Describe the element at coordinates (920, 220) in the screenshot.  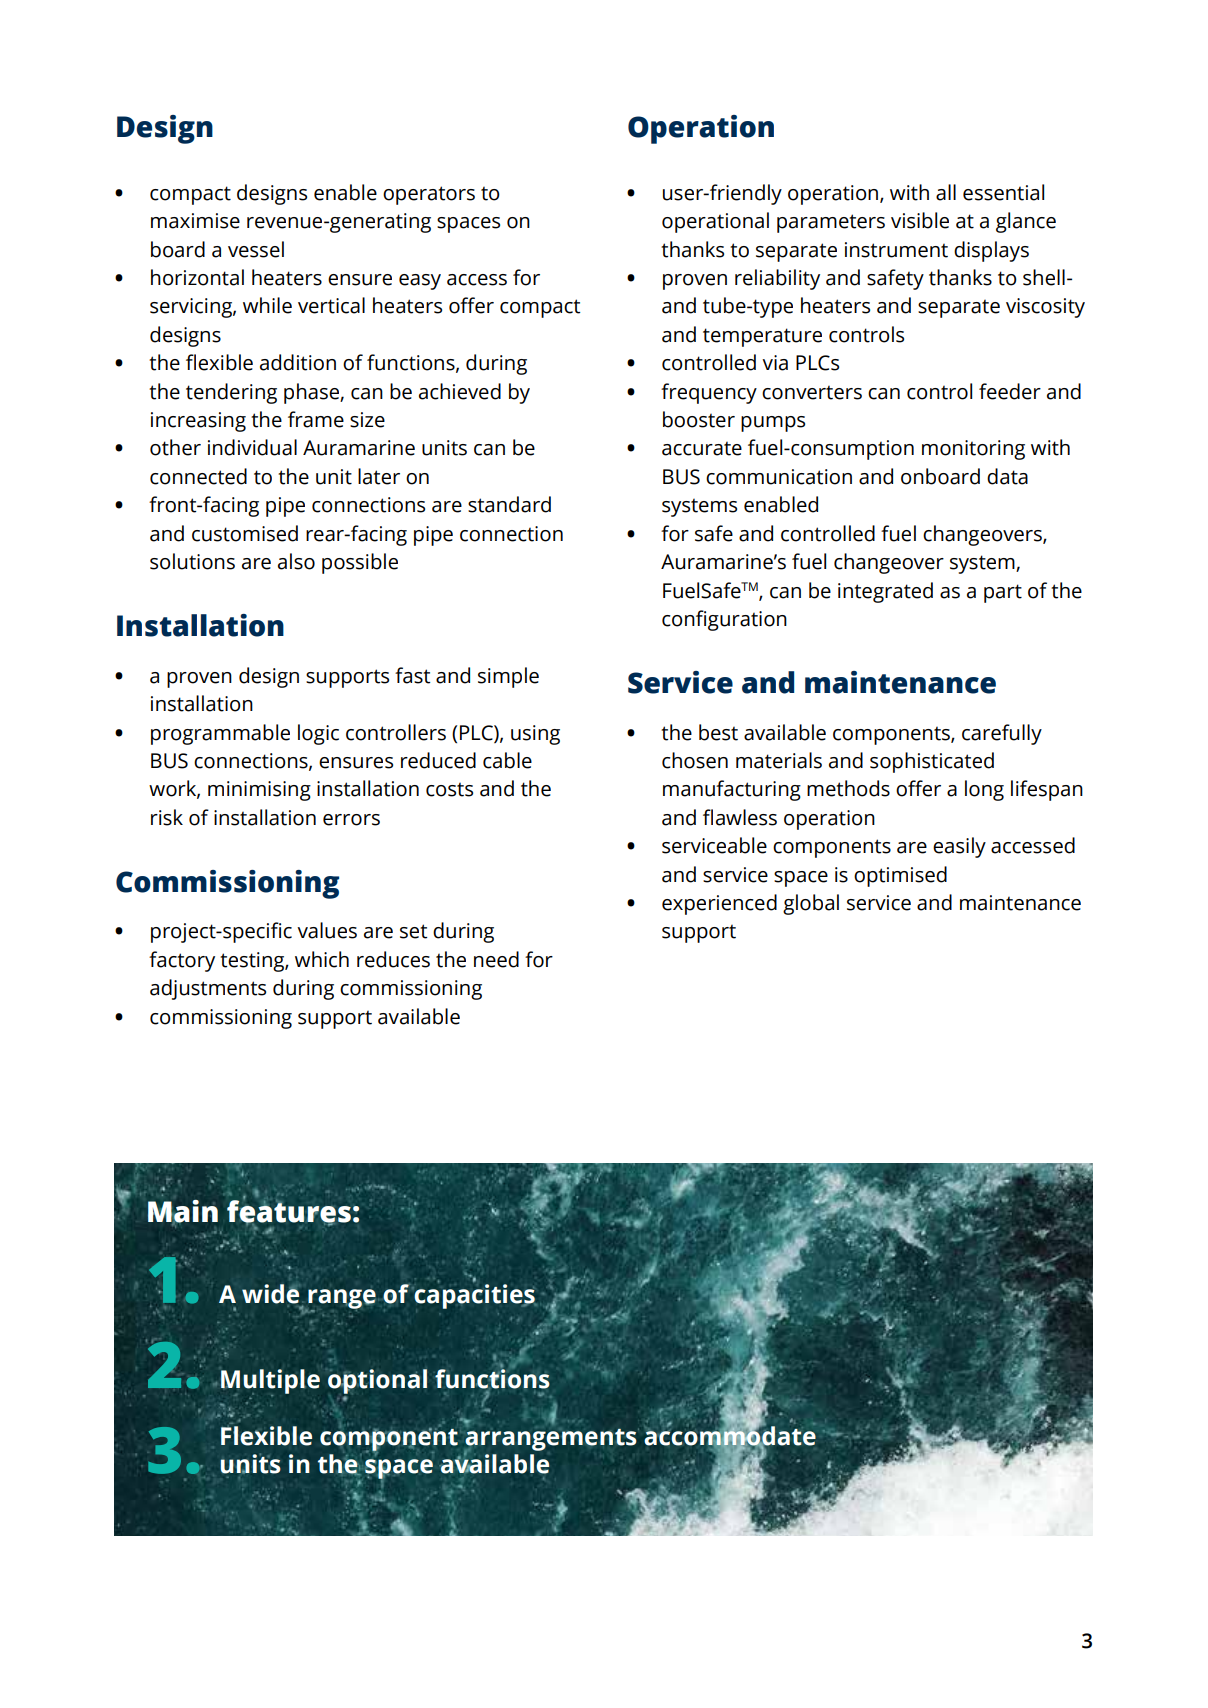
I see `visible` at that location.
